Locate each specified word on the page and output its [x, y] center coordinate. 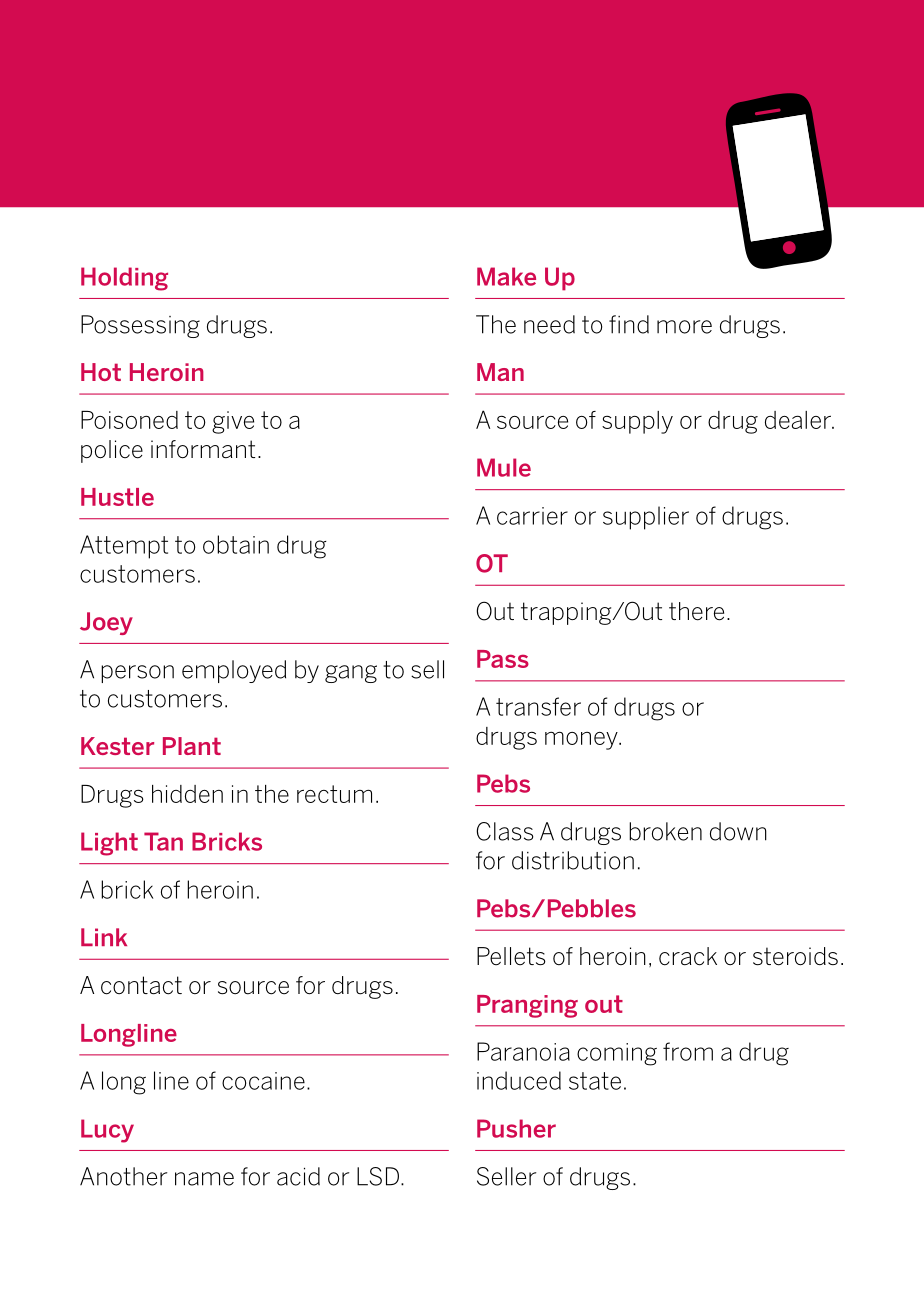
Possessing [140, 326]
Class [504, 831]
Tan [163, 841]
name [204, 1179]
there [696, 611]
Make [506, 276]
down [738, 831]
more [684, 327]
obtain [236, 544]
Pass [503, 659]
